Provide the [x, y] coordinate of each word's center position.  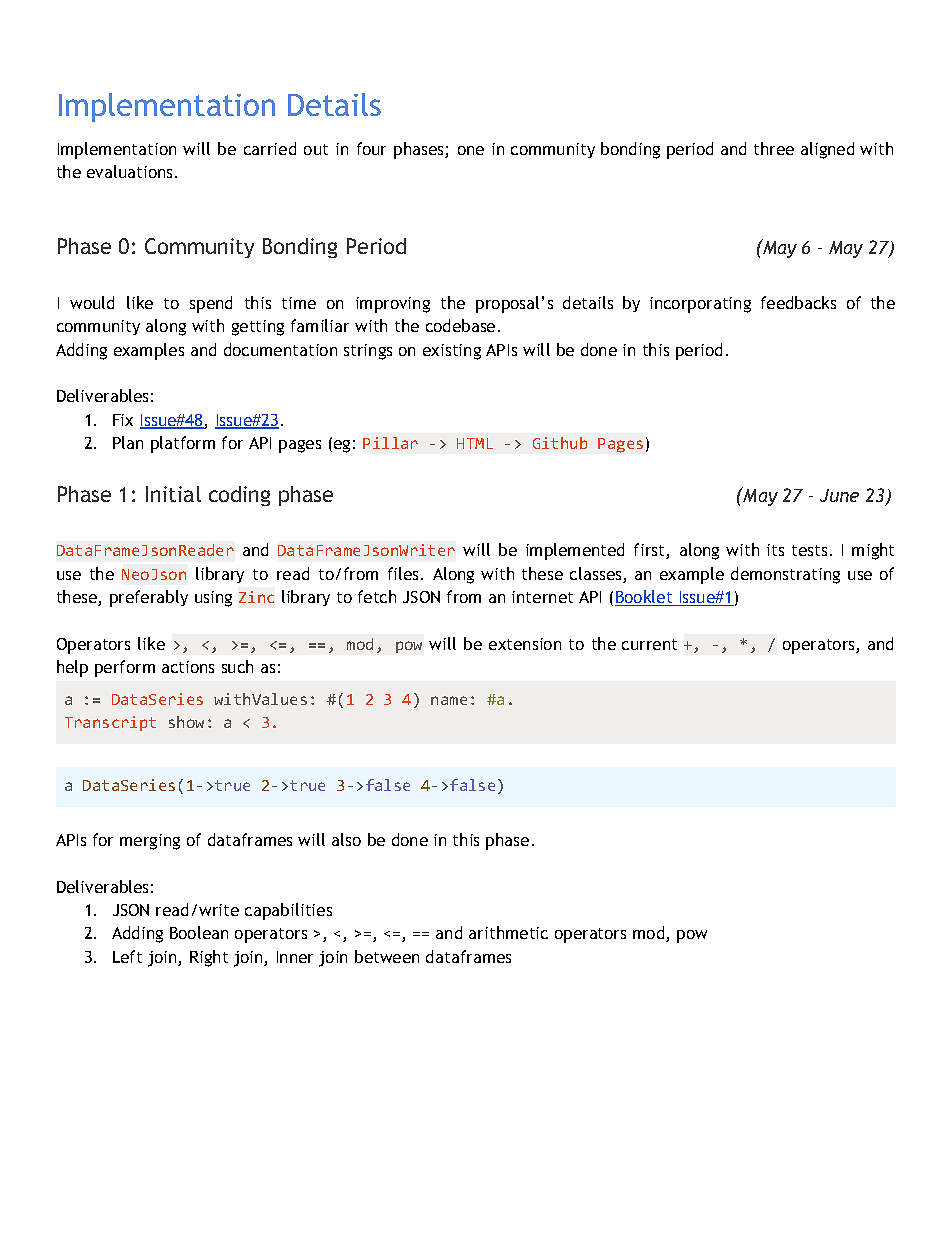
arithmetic [508, 932]
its [775, 550]
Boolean [199, 932]
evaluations [131, 171]
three [774, 148]
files [403, 573]
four [371, 148]
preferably [149, 598]
